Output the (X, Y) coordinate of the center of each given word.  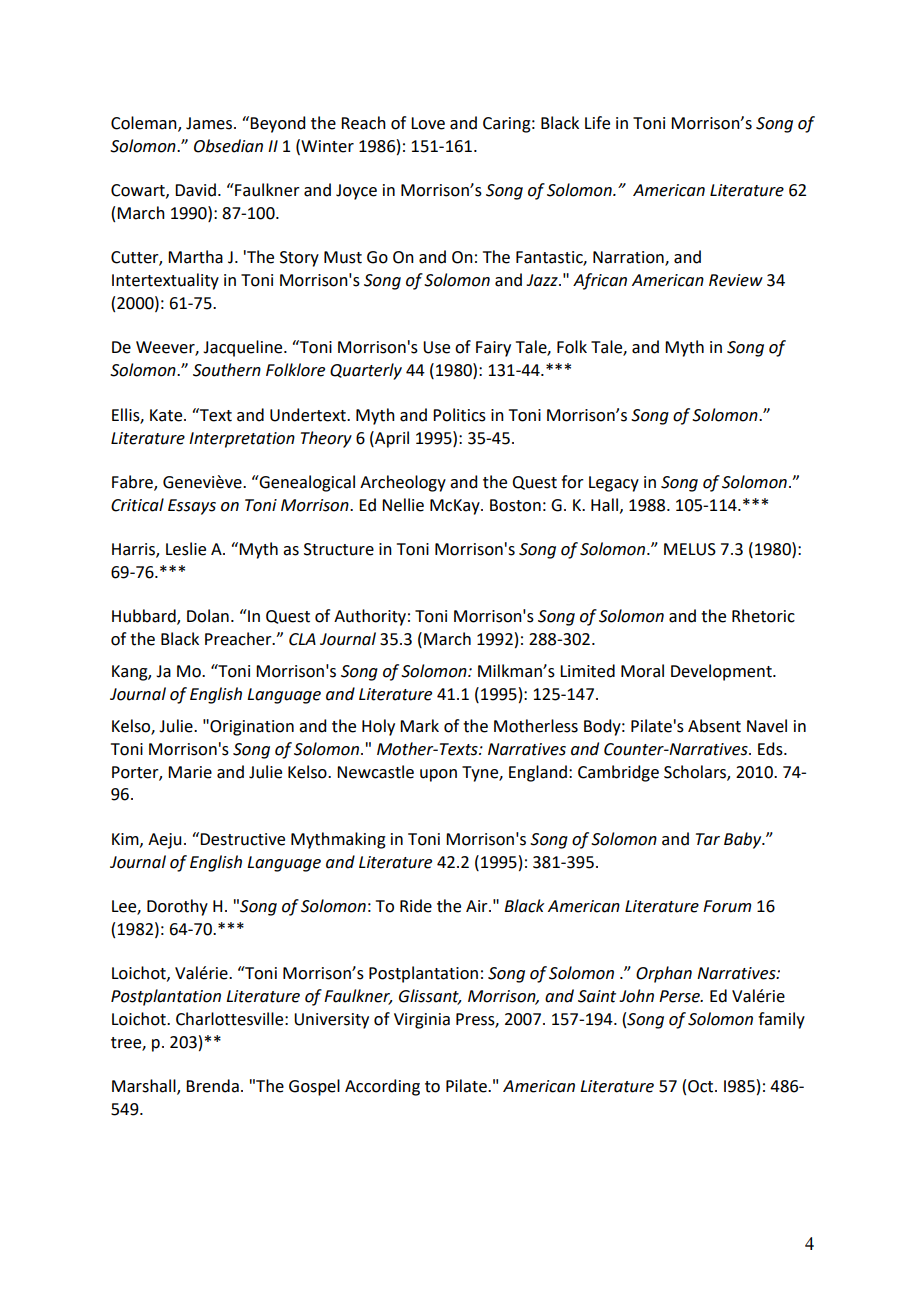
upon (438, 775)
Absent (714, 726)
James (210, 123)
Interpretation (242, 440)
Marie (190, 772)
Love (428, 123)
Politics (459, 415)
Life (597, 123)
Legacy (614, 484)
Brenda (212, 1086)
